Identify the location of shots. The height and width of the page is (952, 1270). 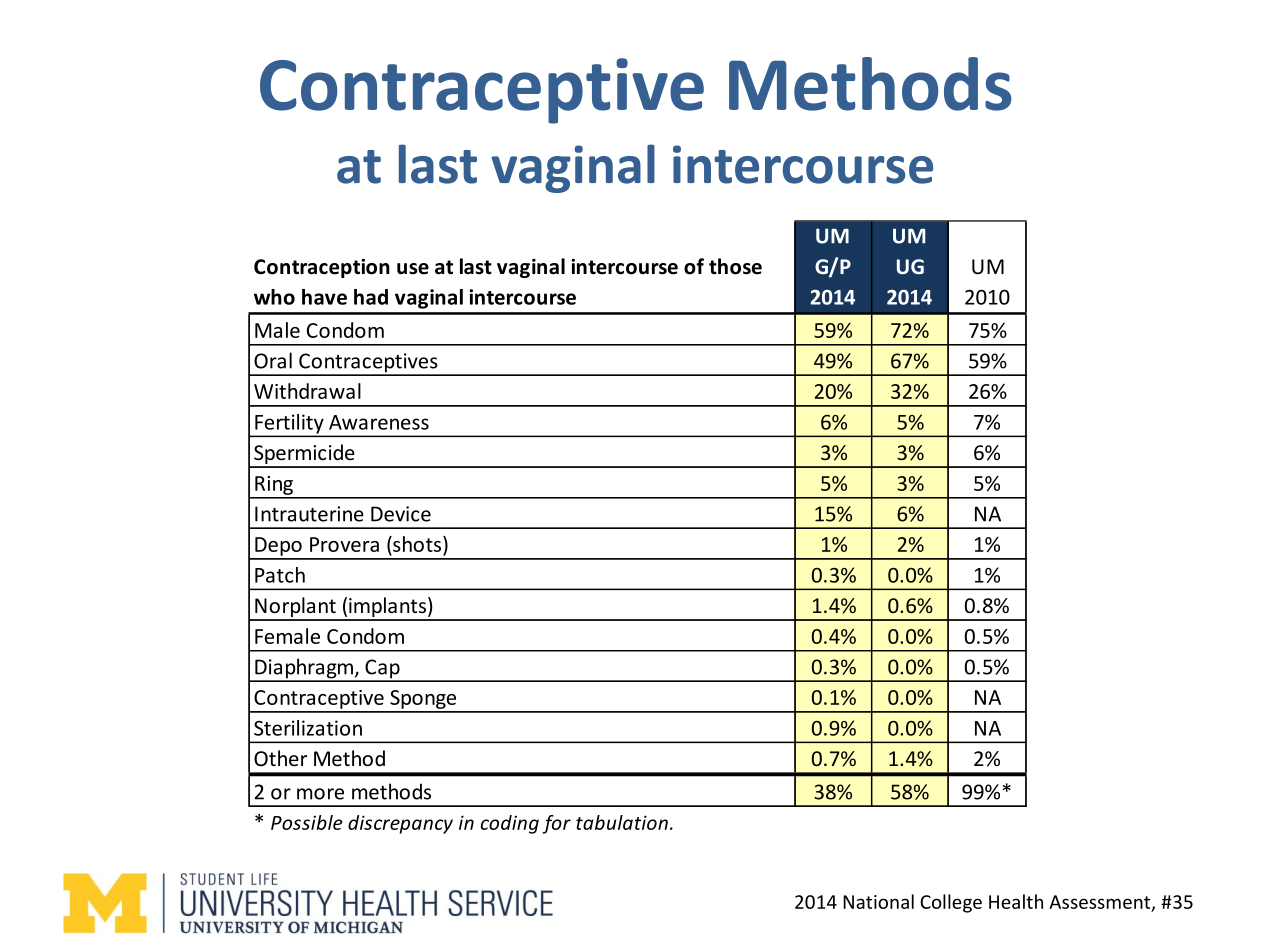
(417, 544).
